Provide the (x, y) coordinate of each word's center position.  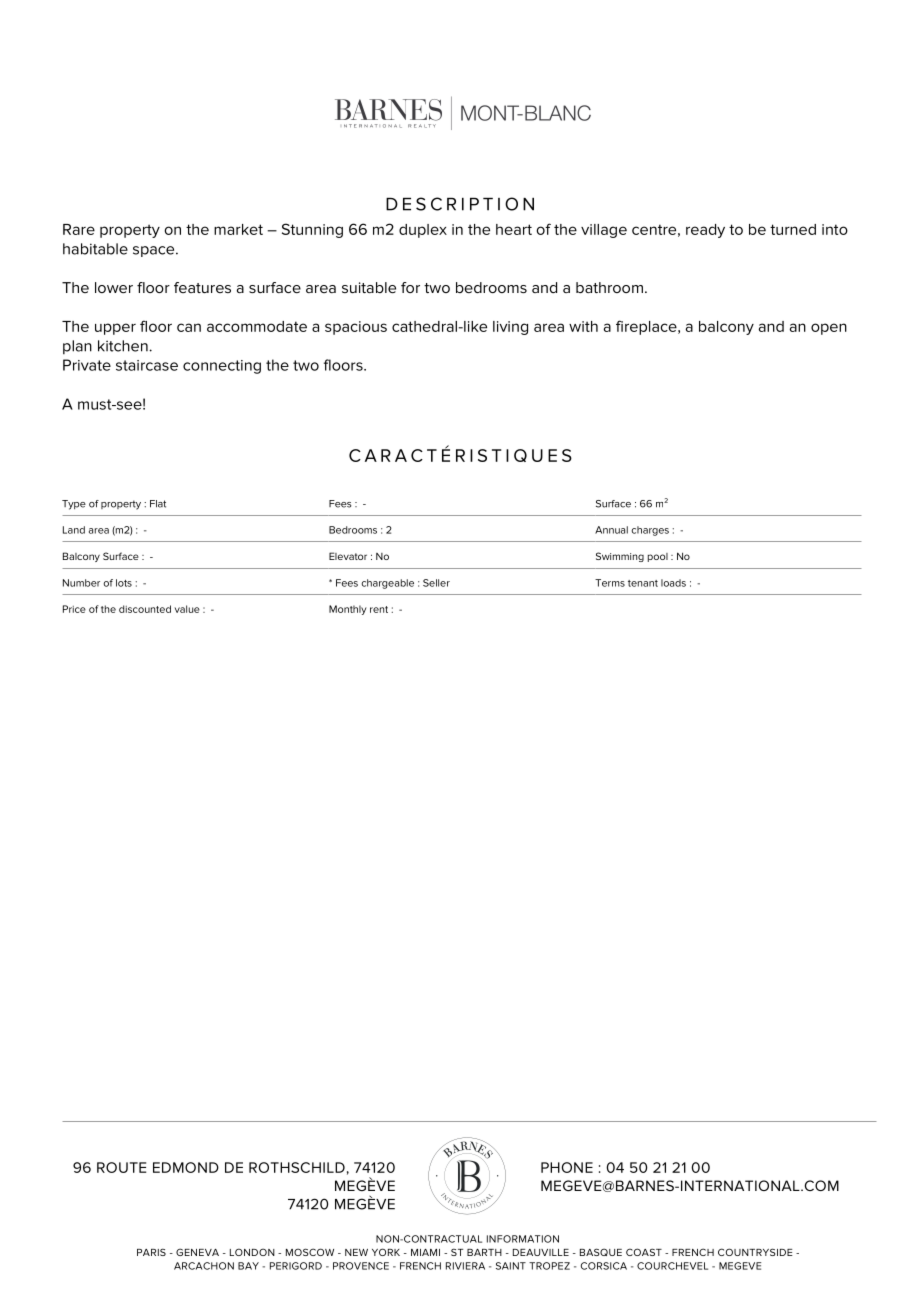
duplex (423, 231)
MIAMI (425, 1252)
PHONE (567, 1167)
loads (673, 583)
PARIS (151, 1252)
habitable (95, 249)
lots (124, 583)
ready (705, 231)
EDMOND (186, 1167)
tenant (643, 583)
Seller (436, 583)
